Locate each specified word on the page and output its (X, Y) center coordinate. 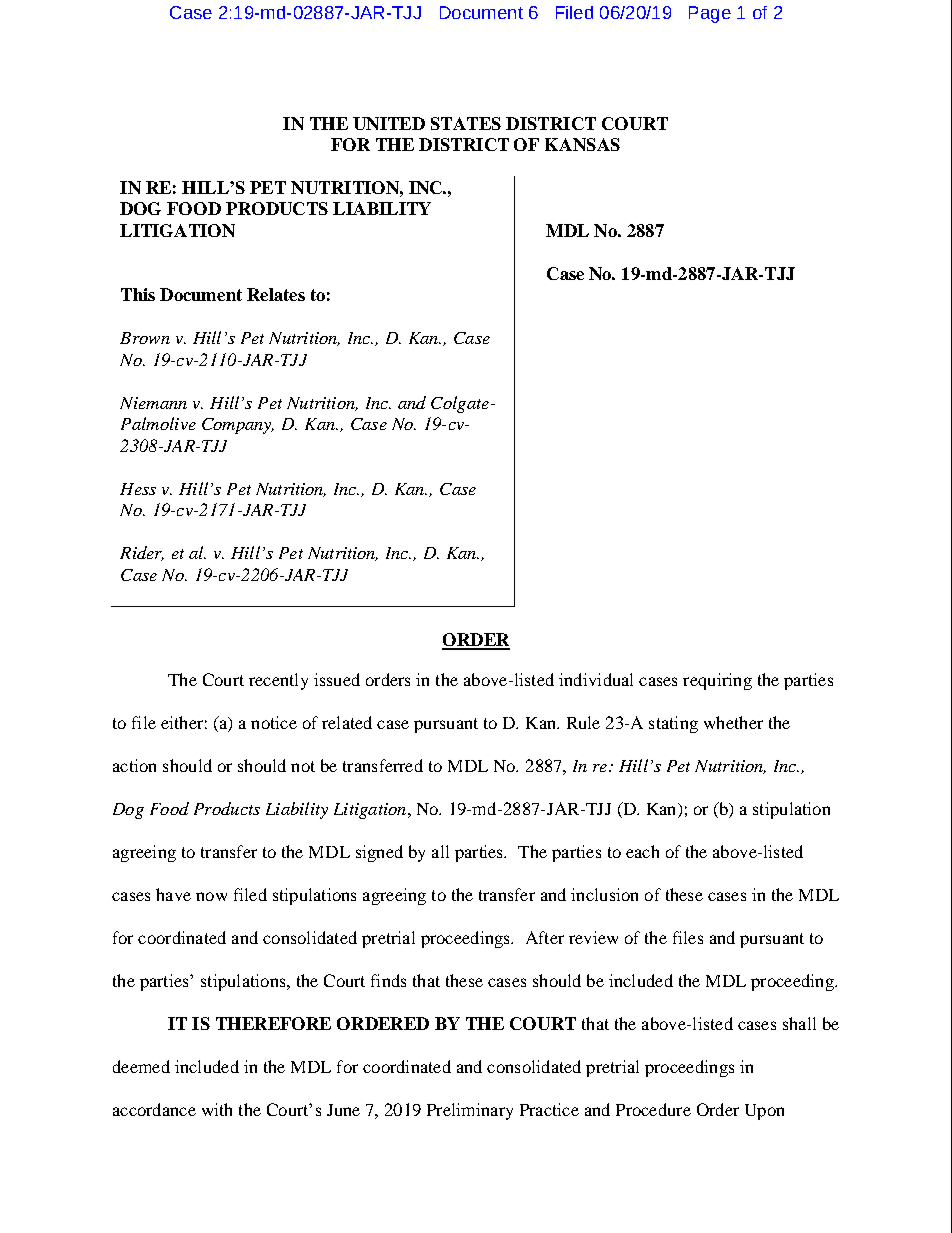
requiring (717, 681)
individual (596, 679)
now (211, 896)
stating (673, 724)
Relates (276, 294)
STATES (466, 123)
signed (379, 853)
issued (337, 679)
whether (733, 722)
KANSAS (582, 144)
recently (278, 681)
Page (710, 14)
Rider (142, 553)
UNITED (389, 123)
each (642, 851)
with (217, 1109)
